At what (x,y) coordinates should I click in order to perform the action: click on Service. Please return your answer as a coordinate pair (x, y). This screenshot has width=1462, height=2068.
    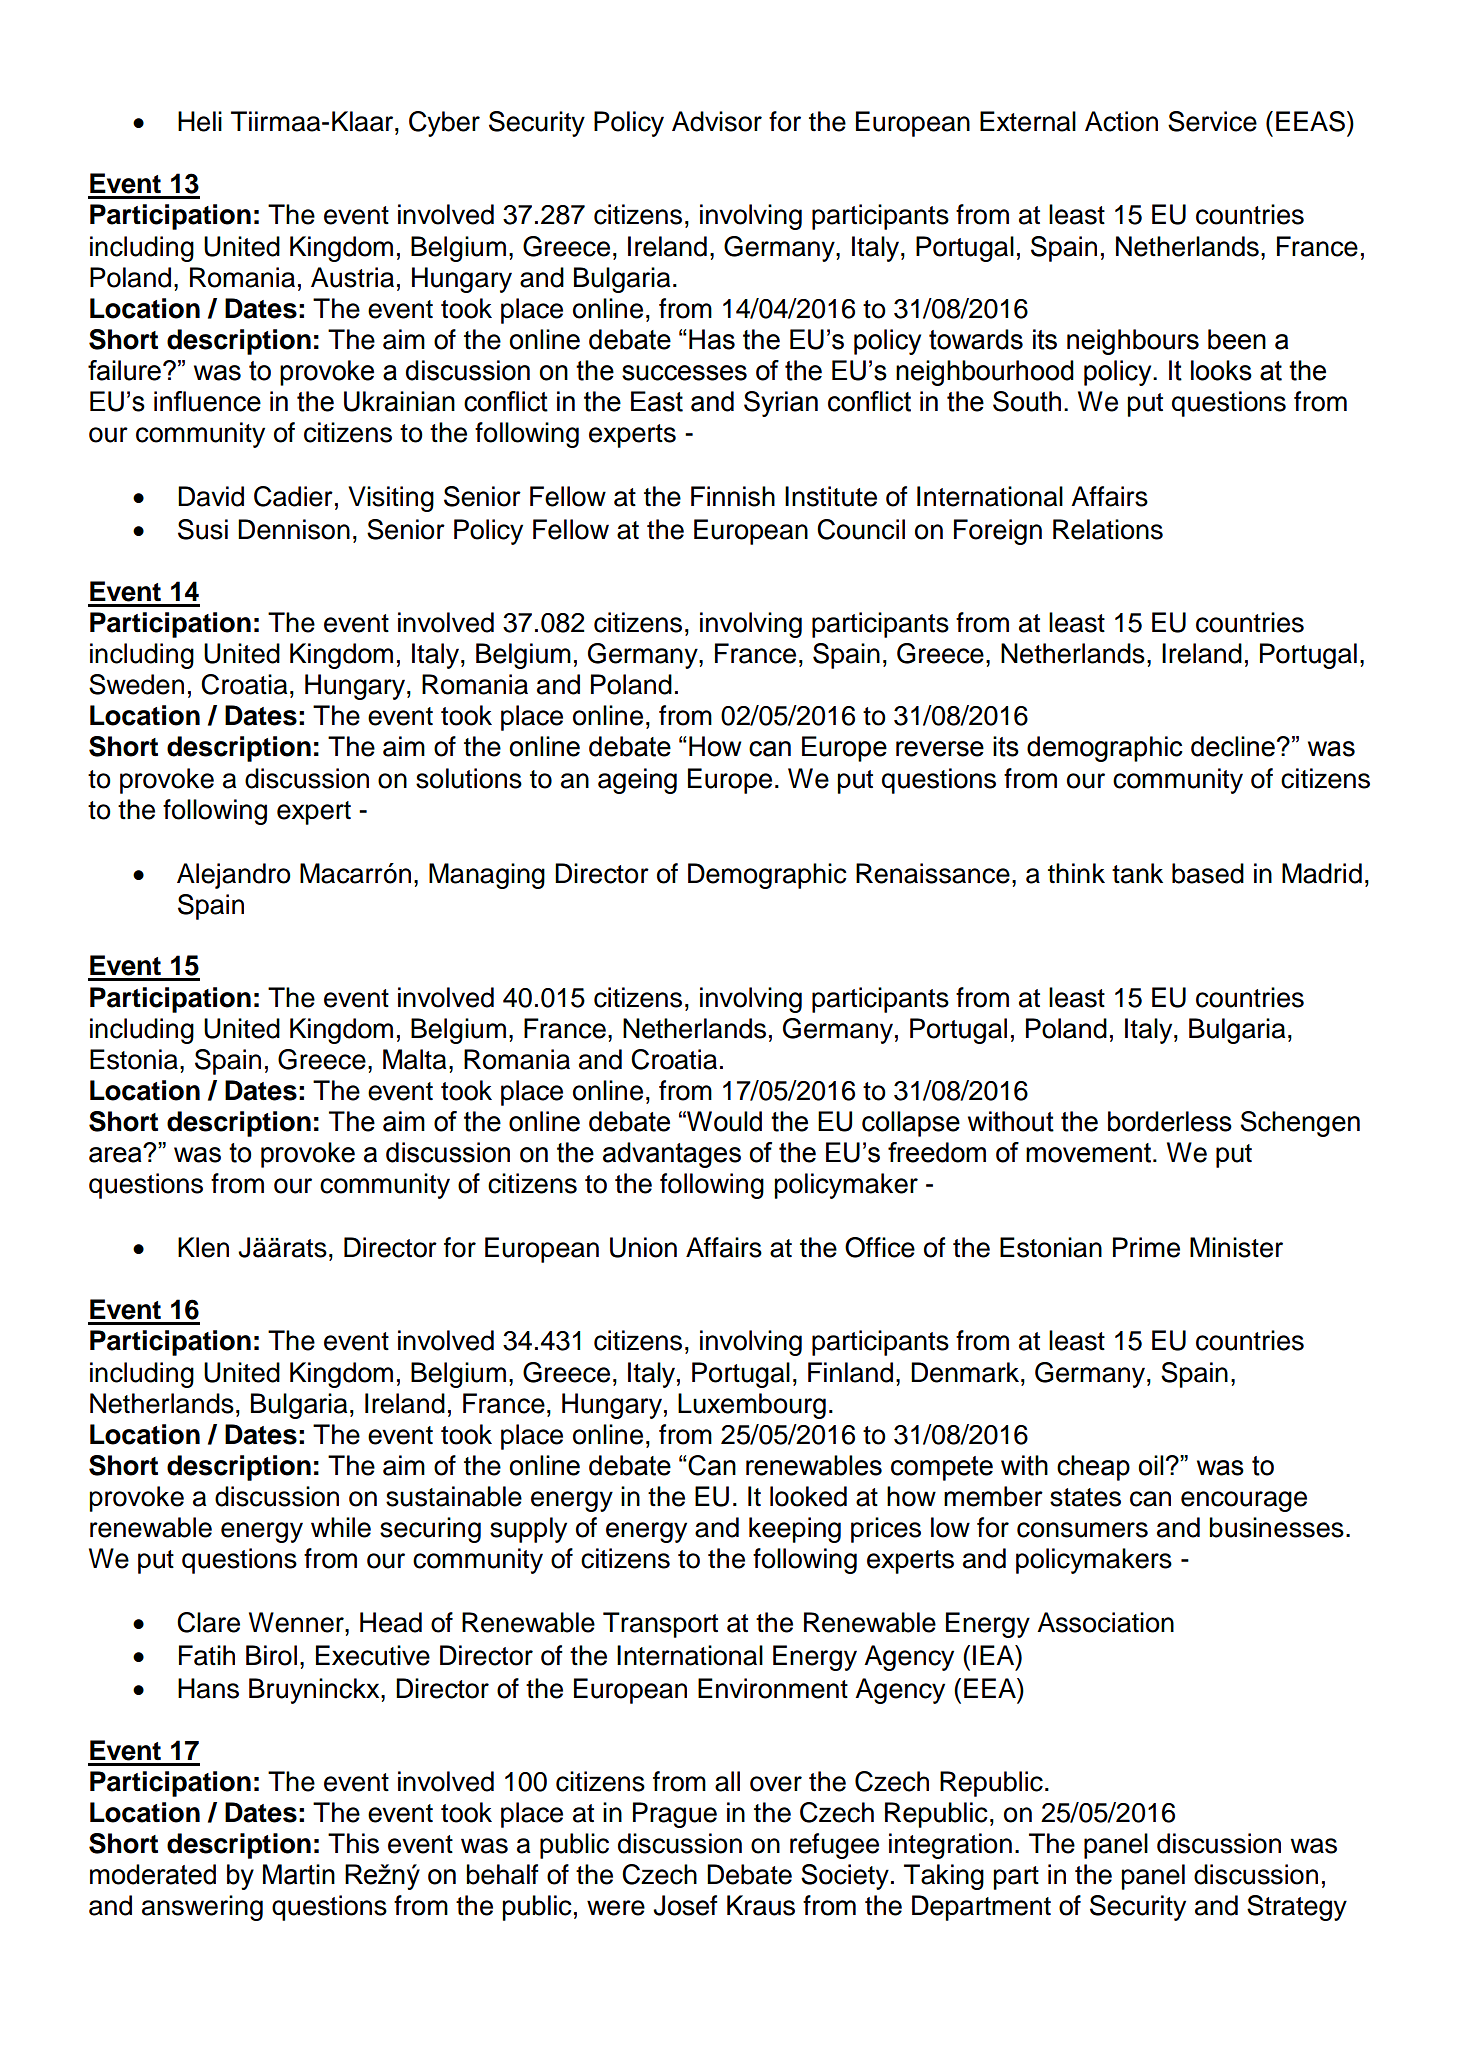
    Looking at the image, I should click on (1212, 121).
